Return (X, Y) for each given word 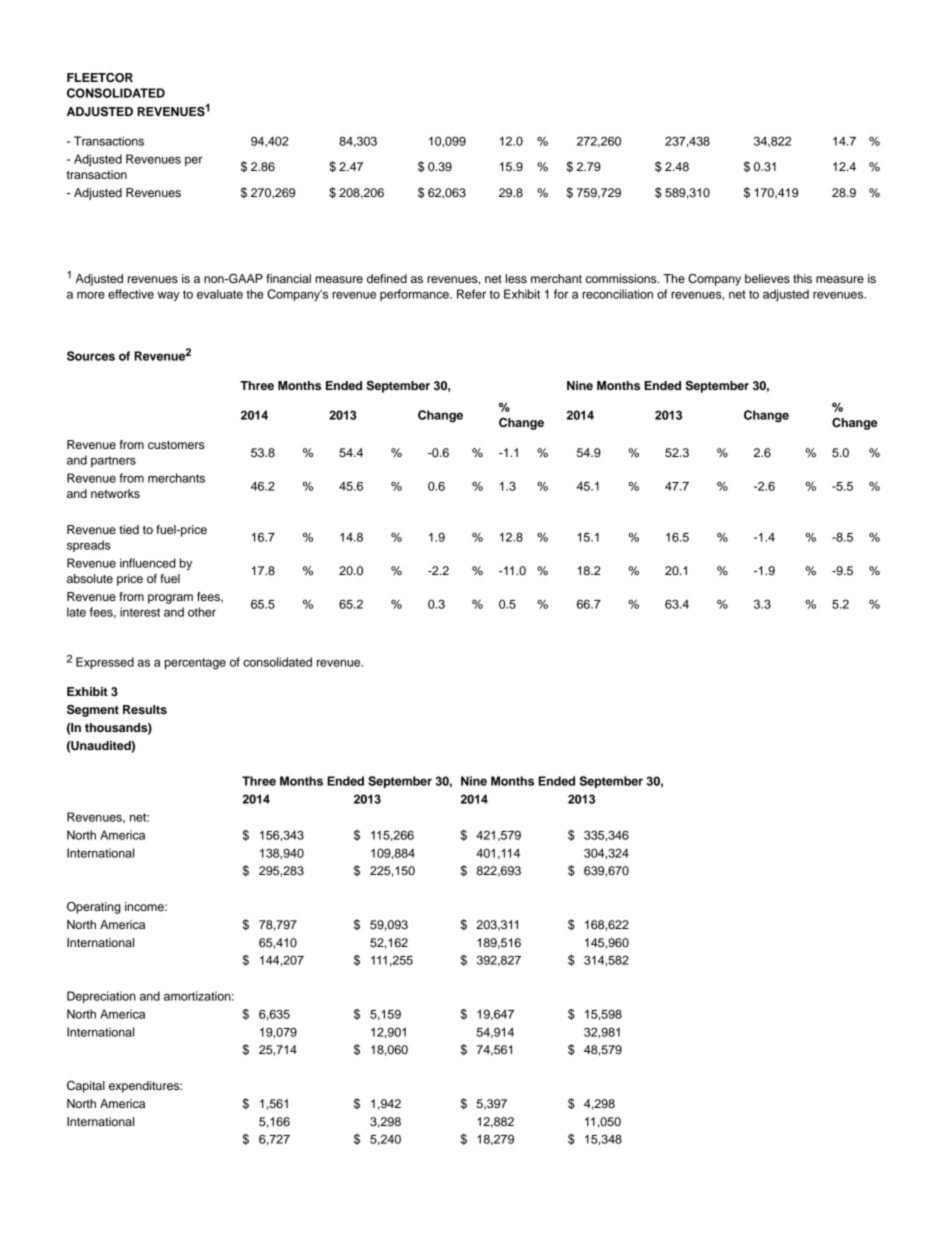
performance (415, 295)
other (202, 612)
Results (145, 709)
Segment (93, 711)
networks (115, 493)
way (168, 296)
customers (176, 445)
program (170, 599)
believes (767, 278)
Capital (86, 1087)
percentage (195, 664)
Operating (94, 908)
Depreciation (101, 997)
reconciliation (617, 294)
